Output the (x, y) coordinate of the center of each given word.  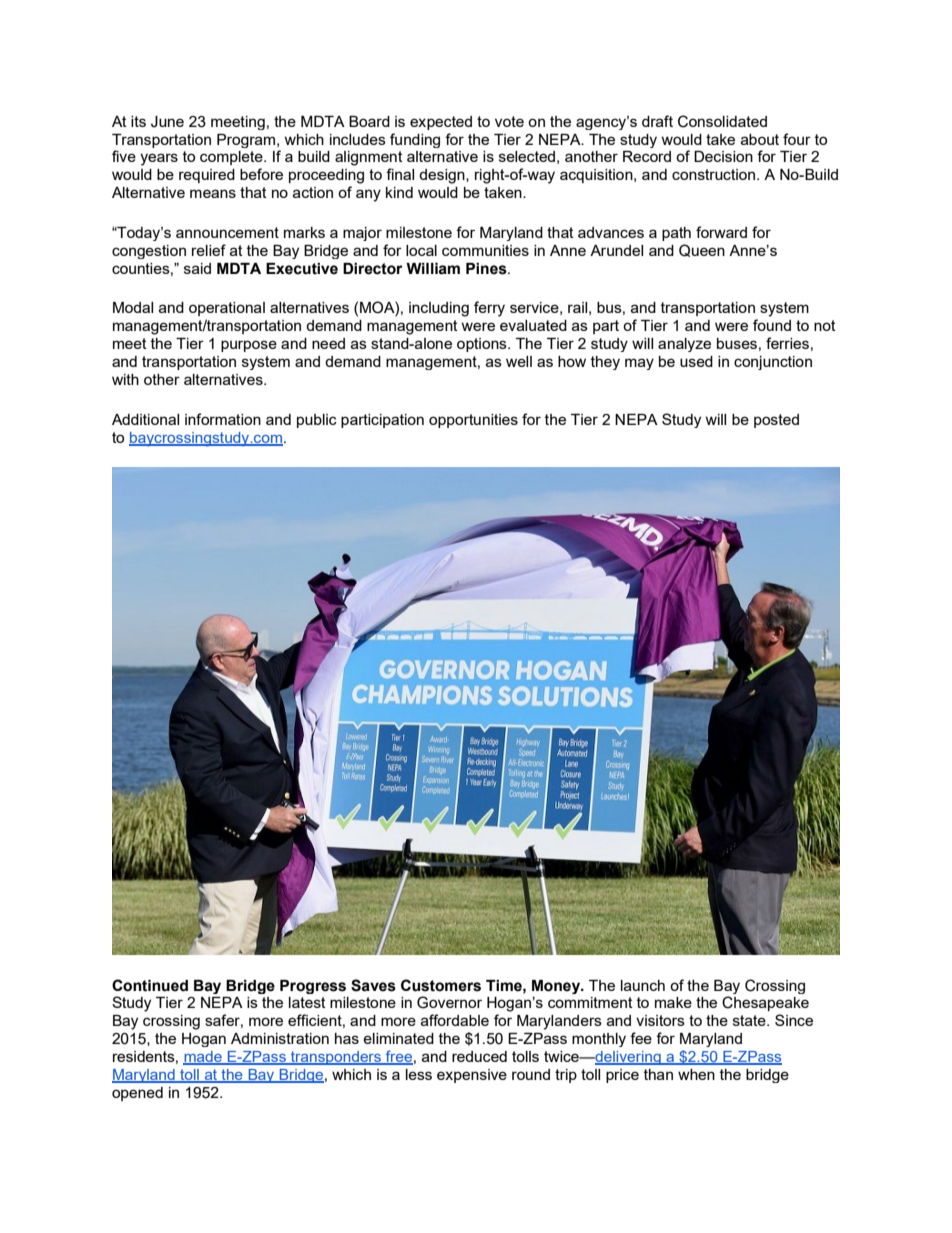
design (443, 176)
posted (776, 421)
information (223, 419)
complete (232, 158)
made (203, 1058)
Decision (723, 156)
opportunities (473, 421)
